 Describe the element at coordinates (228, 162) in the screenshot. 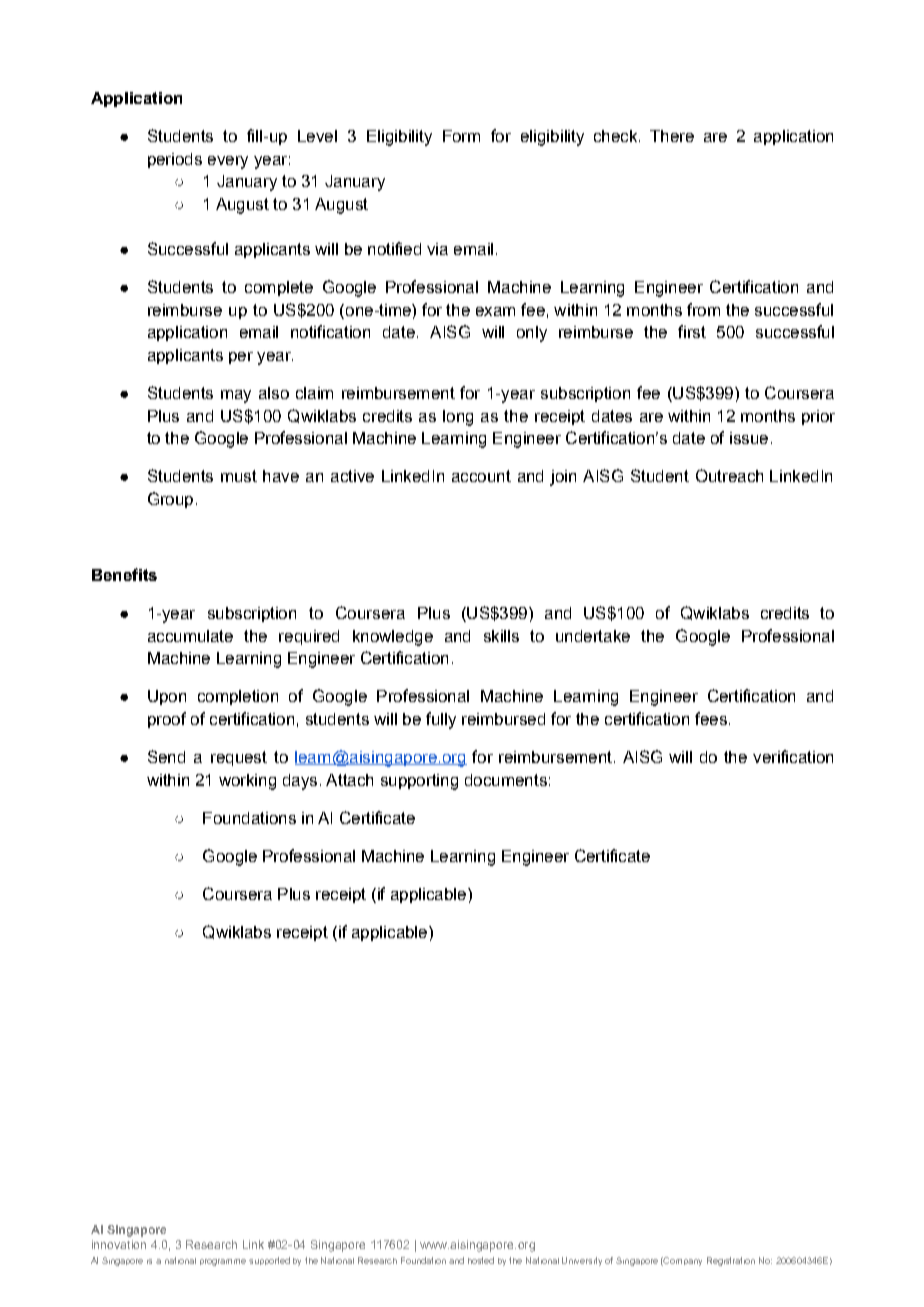

I see `every` at that location.
